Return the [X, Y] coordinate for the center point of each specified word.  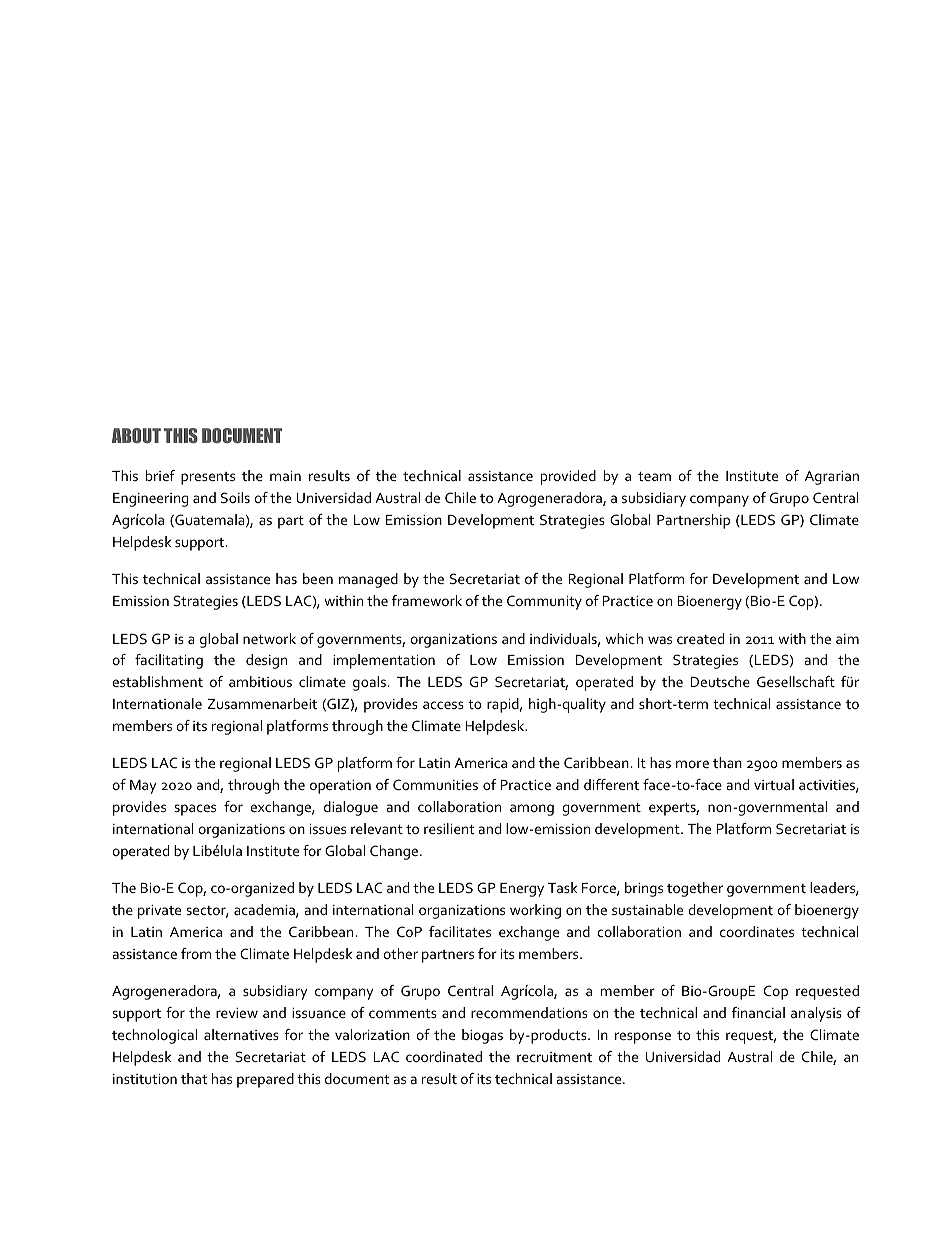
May [143, 787]
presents [208, 478]
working [535, 911]
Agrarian [832, 478]
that [194, 1078]
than [727, 762]
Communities [435, 784]
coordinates [757, 931]
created [700, 638]
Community [544, 602]
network [269, 638]
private [159, 912]
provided [568, 477]
